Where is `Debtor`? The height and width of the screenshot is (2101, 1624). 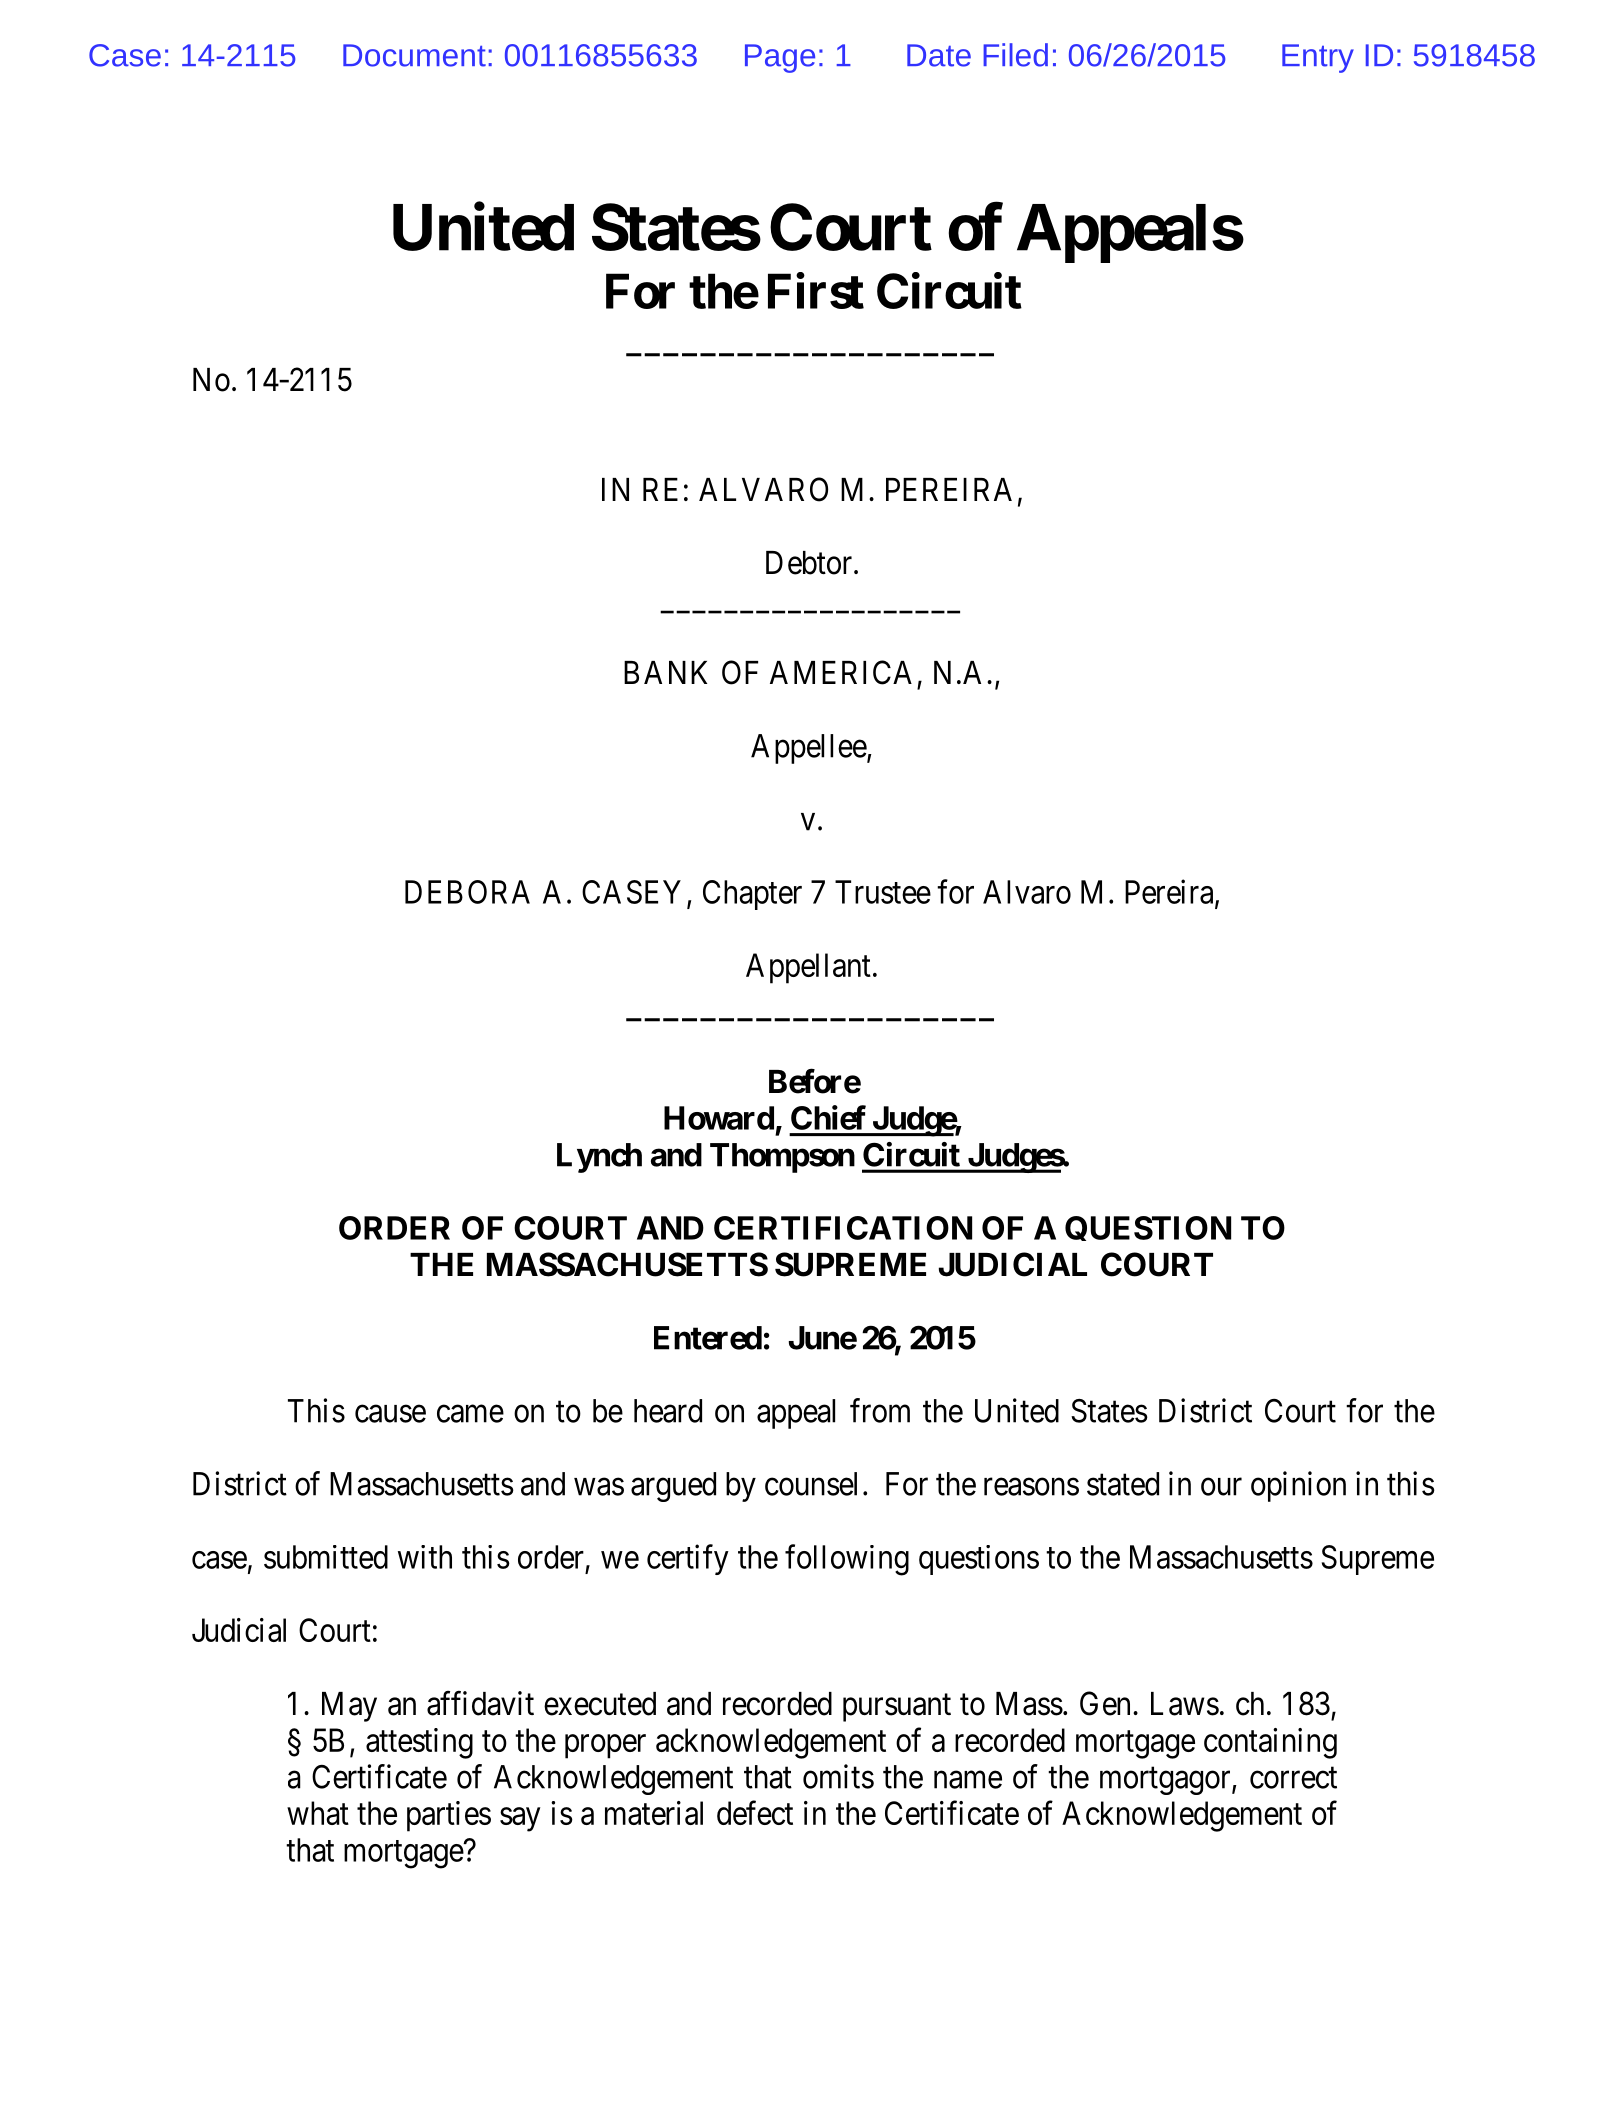
Debtor is located at coordinates (810, 563).
